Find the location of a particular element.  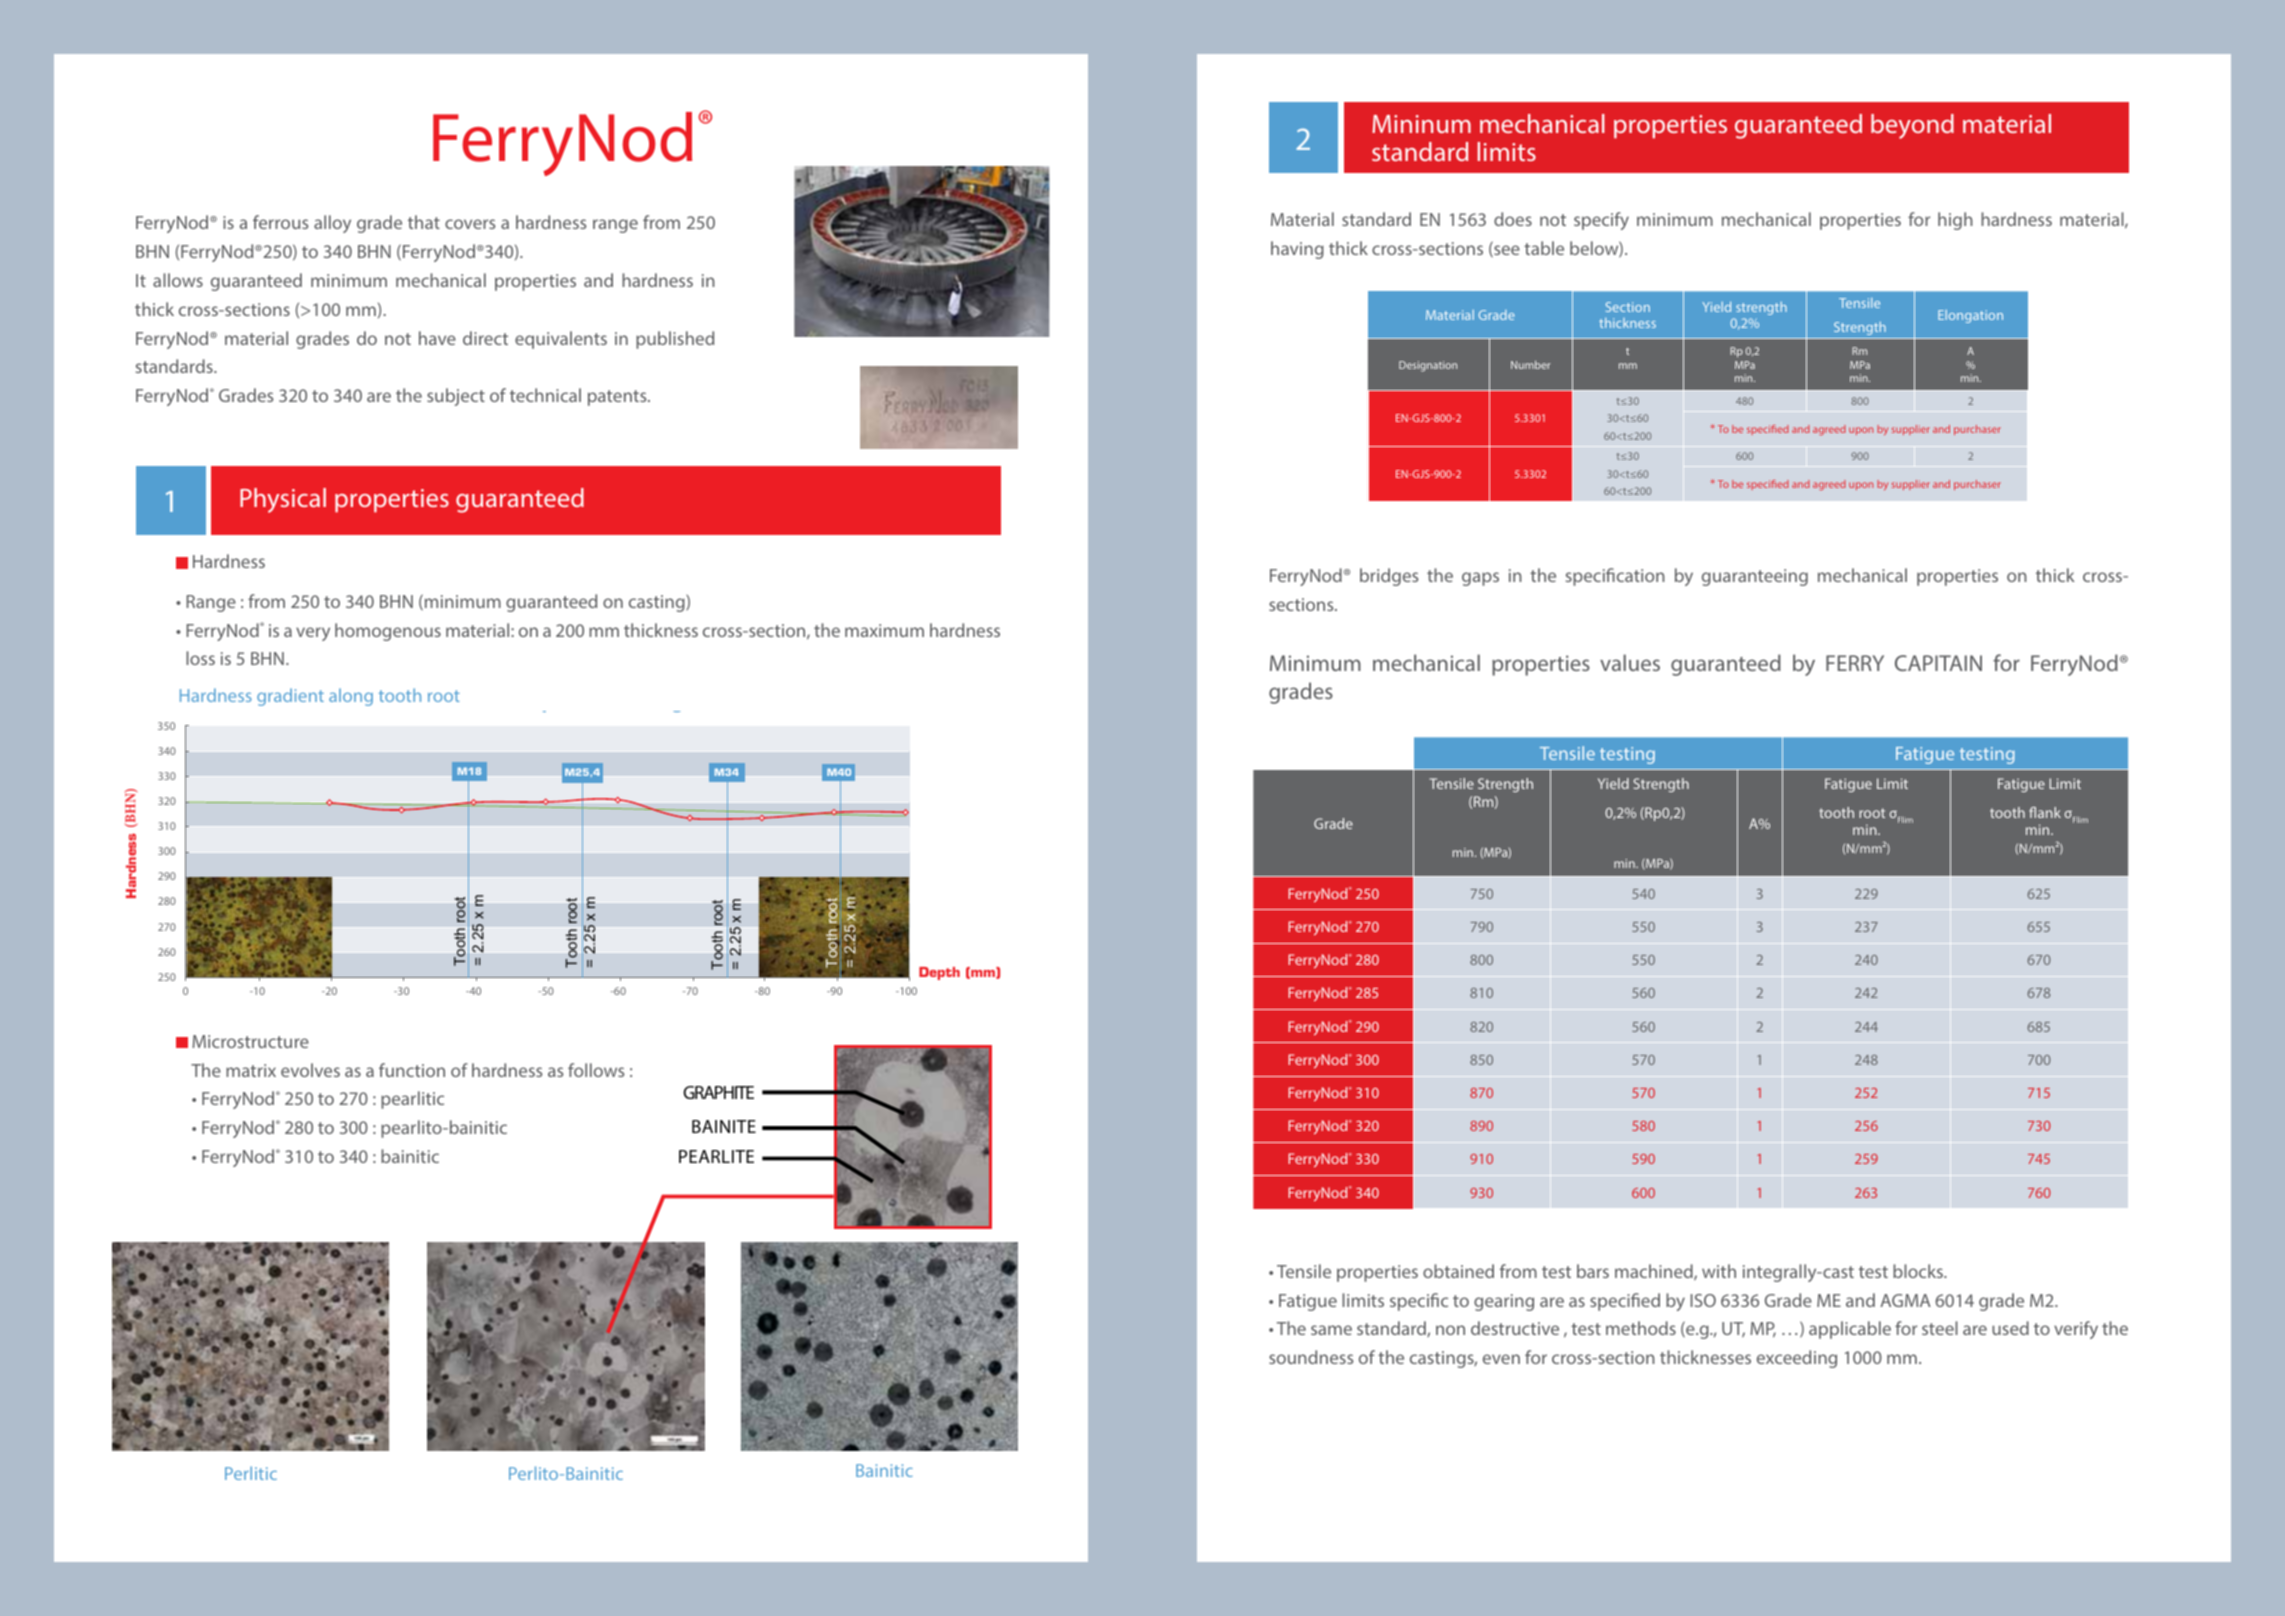

evolves is located at coordinates (310, 1070).
